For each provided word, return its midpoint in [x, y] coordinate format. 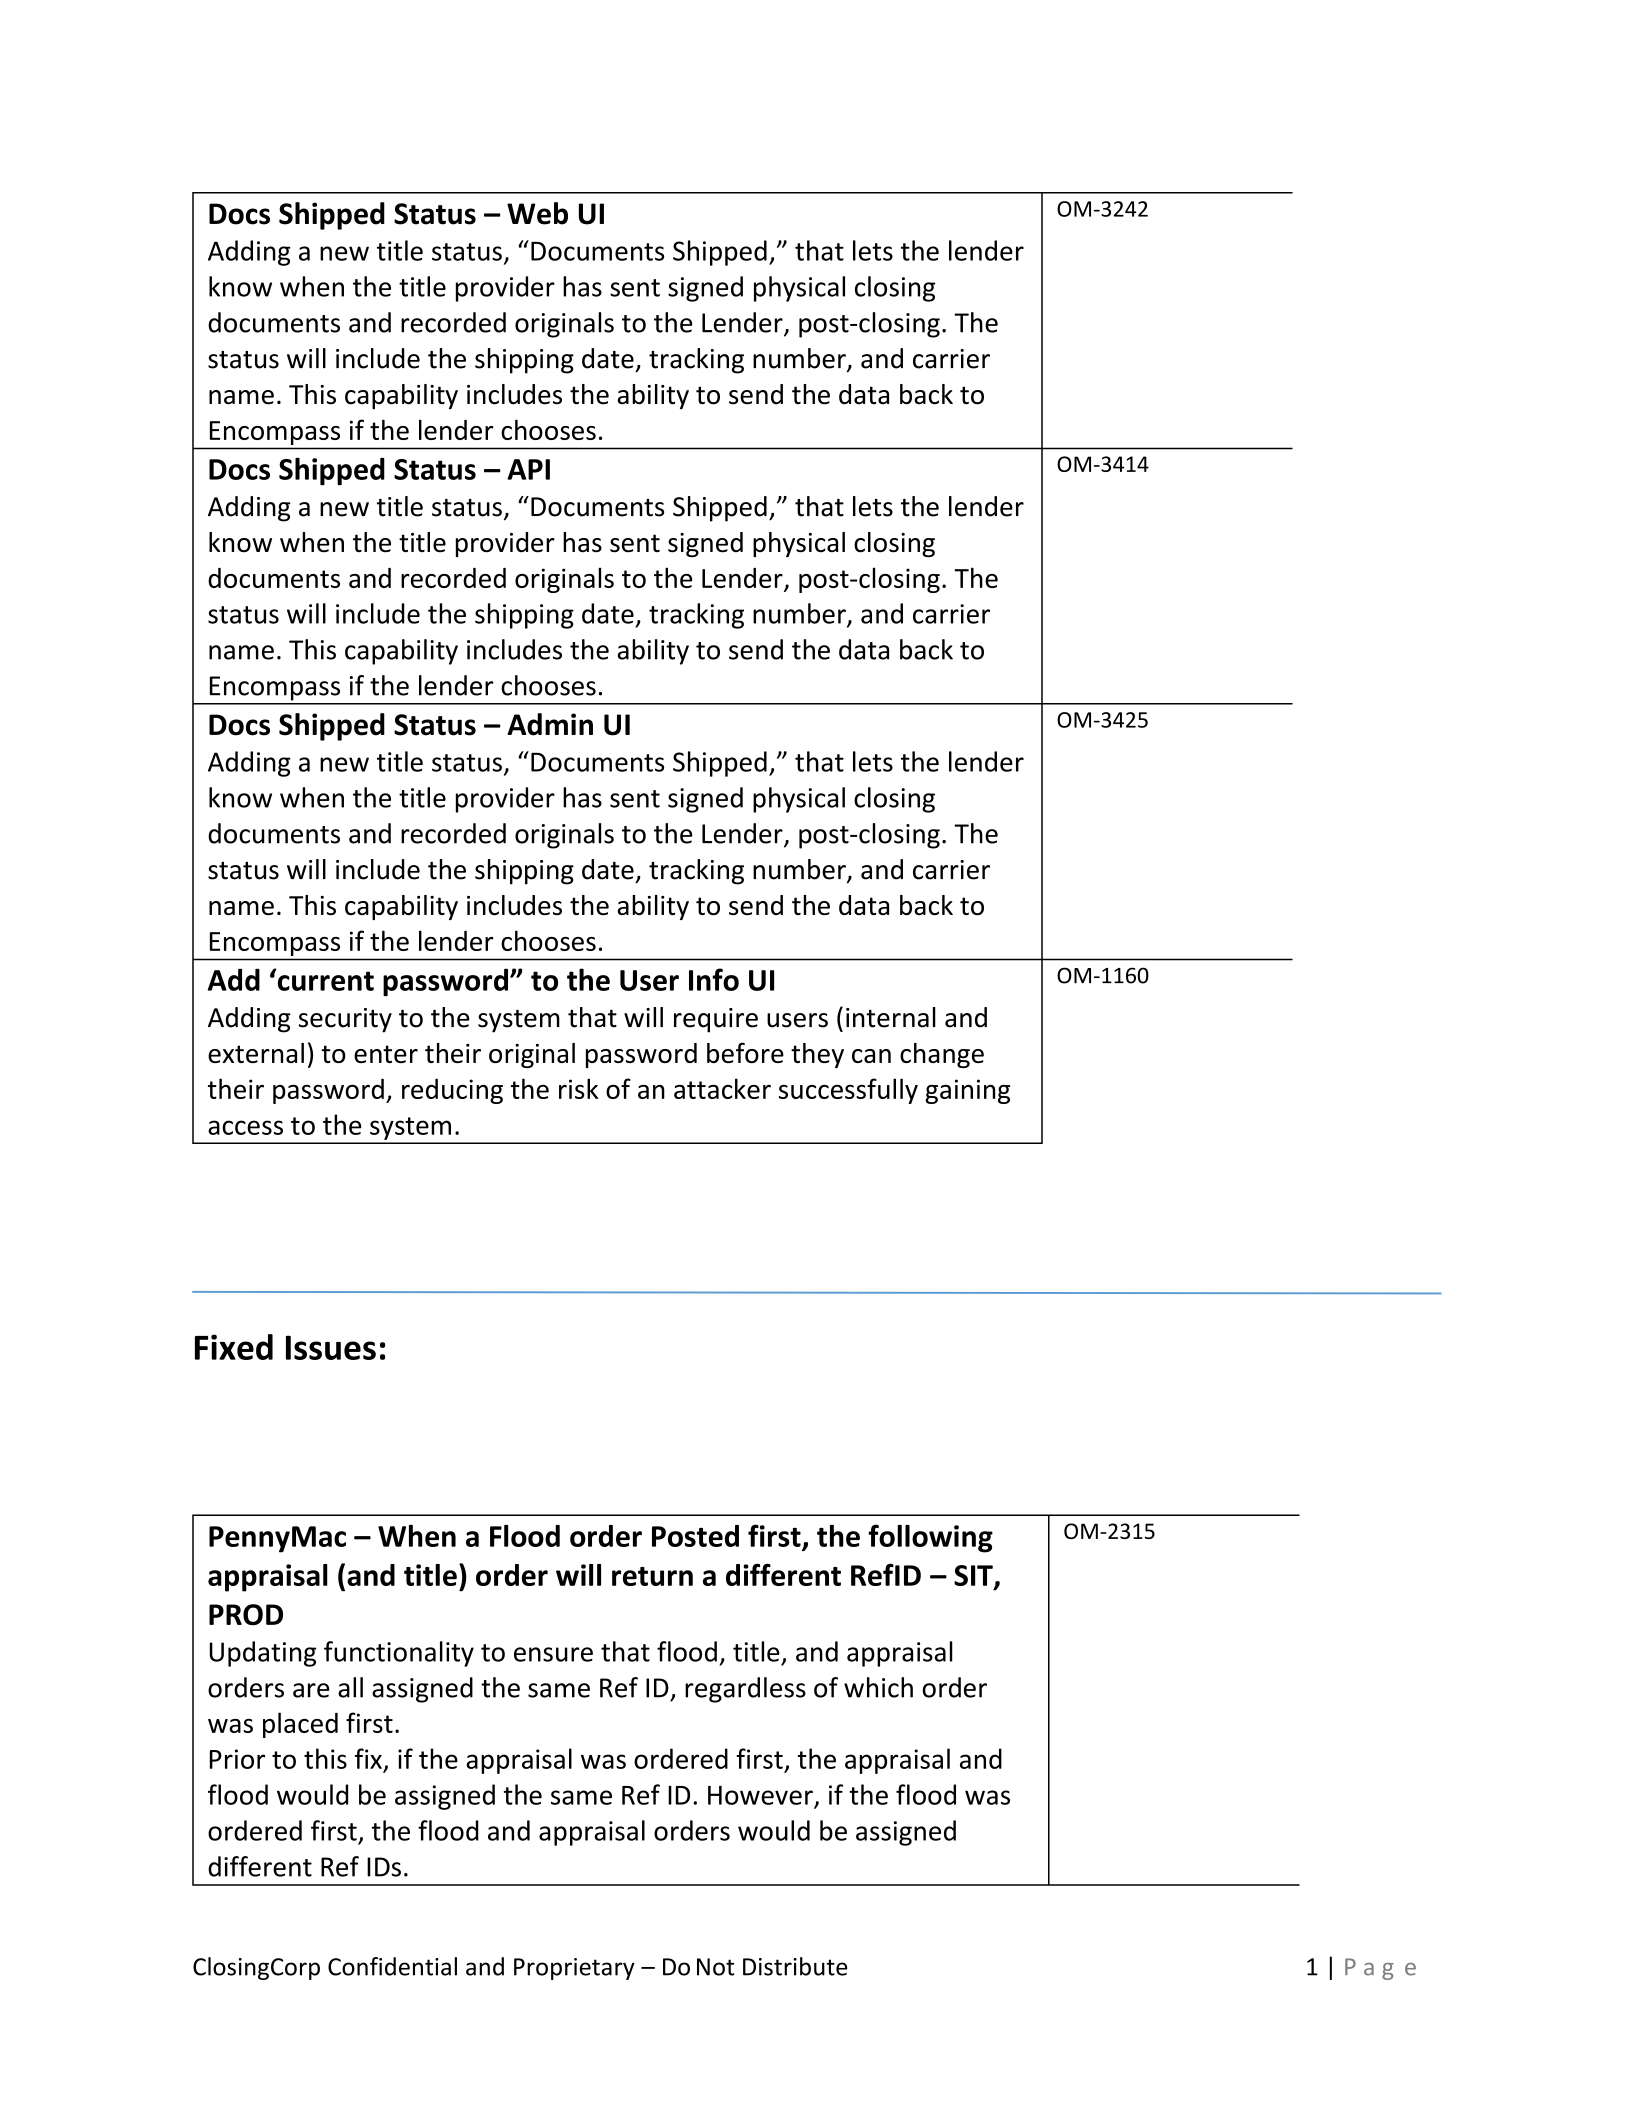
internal [891, 1017]
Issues [331, 1347]
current [324, 980]
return [652, 1576]
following [930, 1538]
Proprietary [574, 1969]
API [528, 469]
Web [537, 213]
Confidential [392, 1966]
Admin [550, 724]
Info [714, 979]
